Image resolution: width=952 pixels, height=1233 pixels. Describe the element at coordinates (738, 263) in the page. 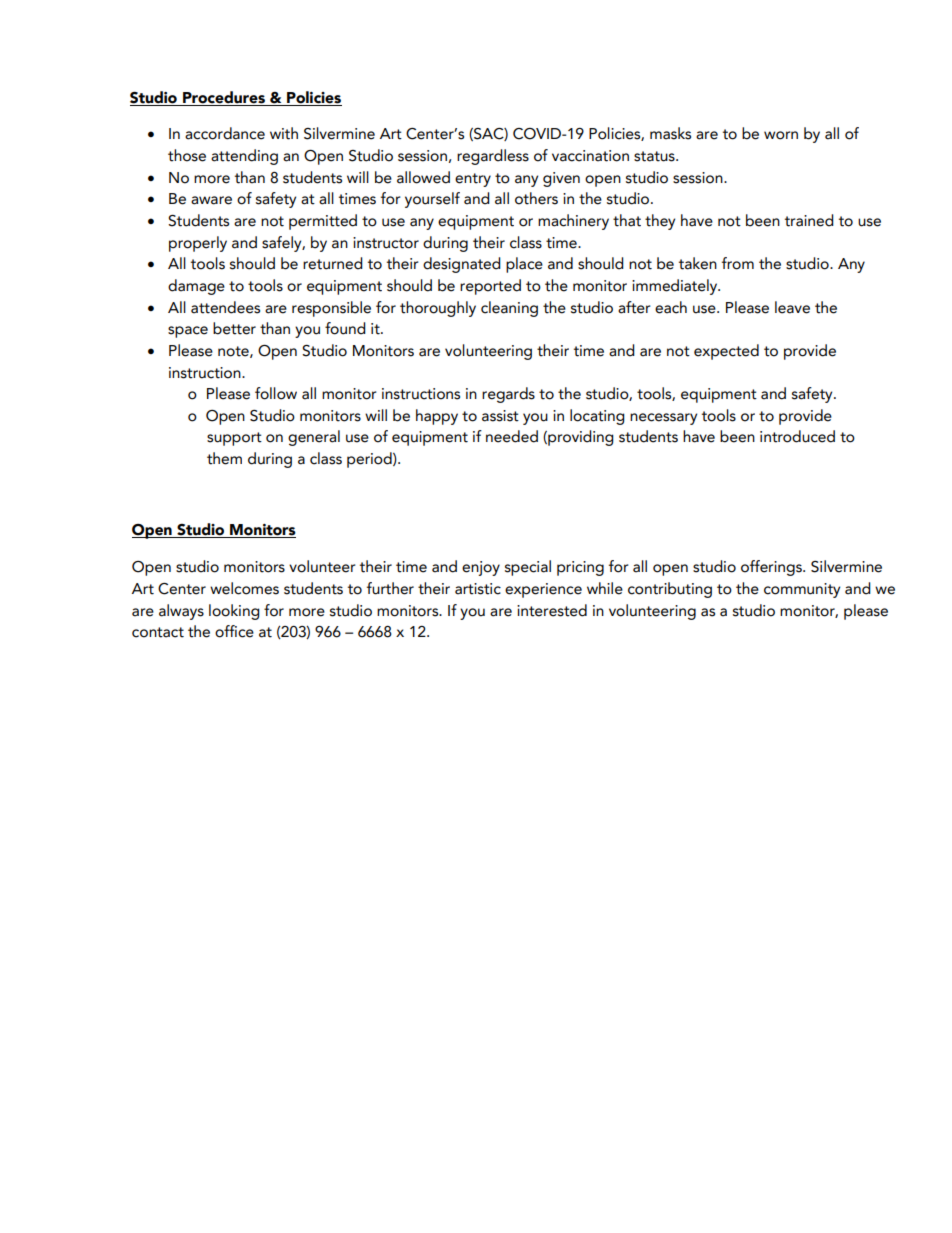

I see `from` at that location.
